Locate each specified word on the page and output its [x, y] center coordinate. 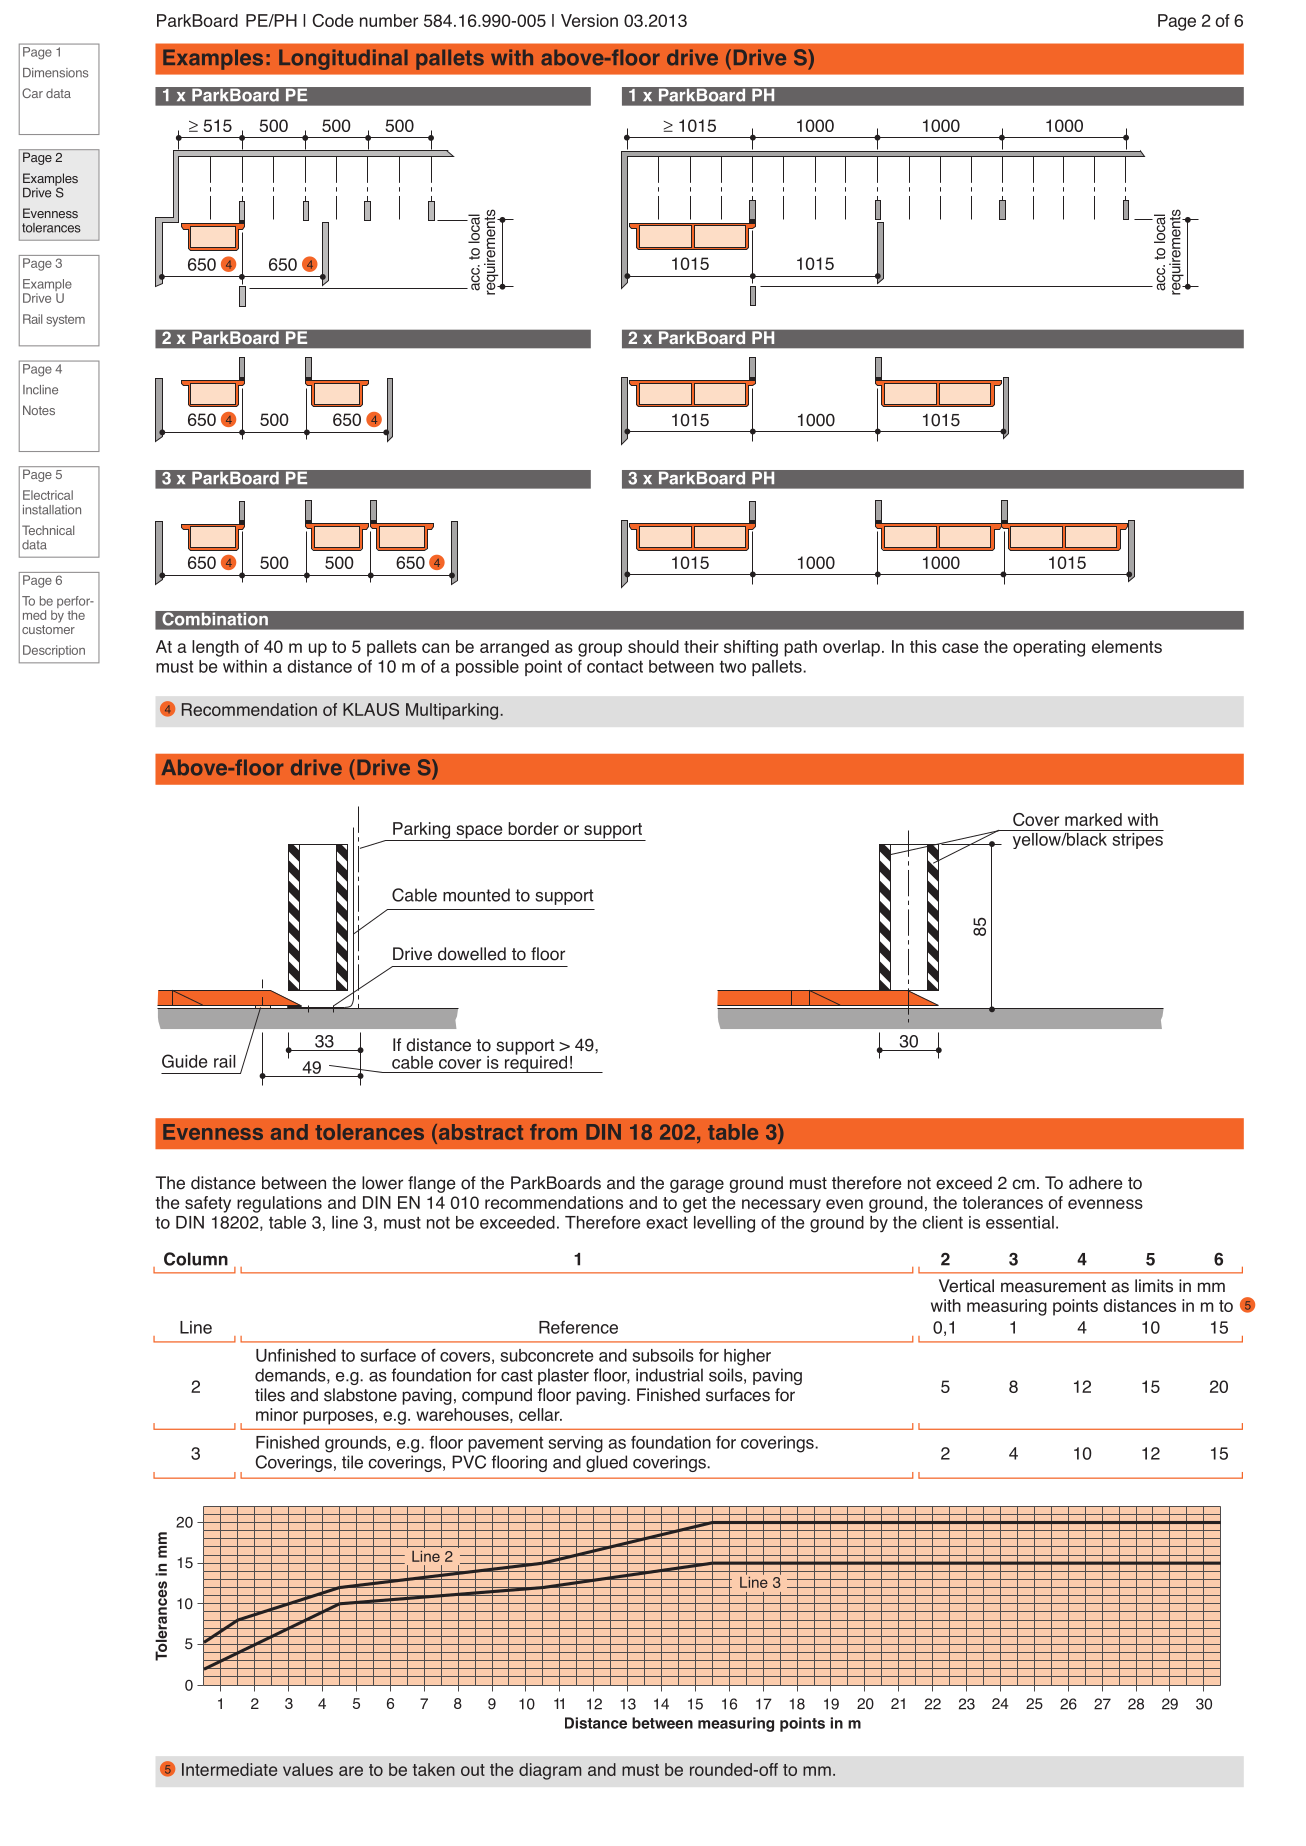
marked [1093, 819]
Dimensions [55, 73]
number [389, 20]
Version [589, 20]
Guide [185, 1061]
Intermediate [229, 1769]
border [533, 828]
